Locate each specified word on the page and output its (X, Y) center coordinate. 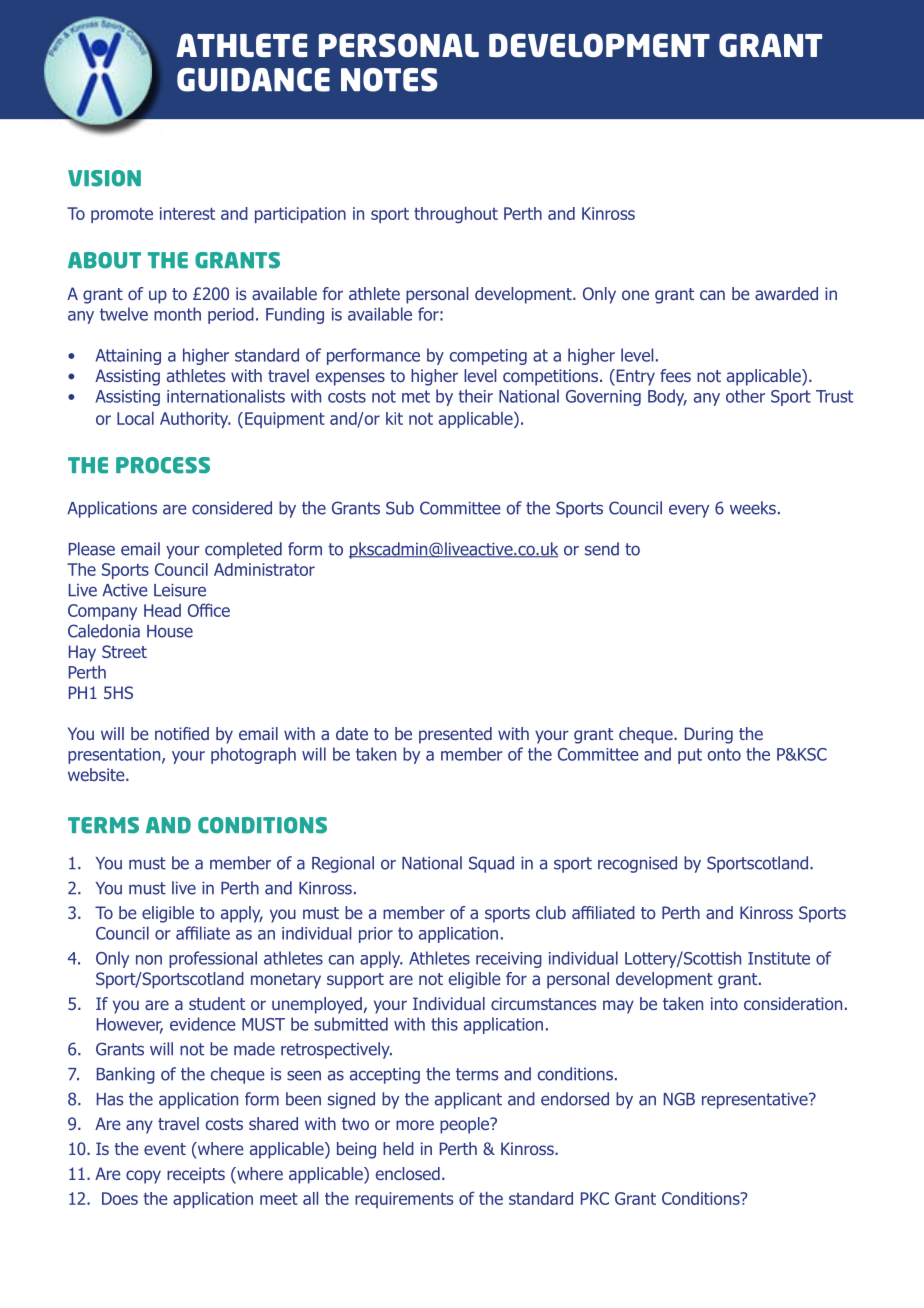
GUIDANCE (253, 80)
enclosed (408, 1173)
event (165, 1149)
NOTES (389, 80)
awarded (786, 293)
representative (756, 1101)
